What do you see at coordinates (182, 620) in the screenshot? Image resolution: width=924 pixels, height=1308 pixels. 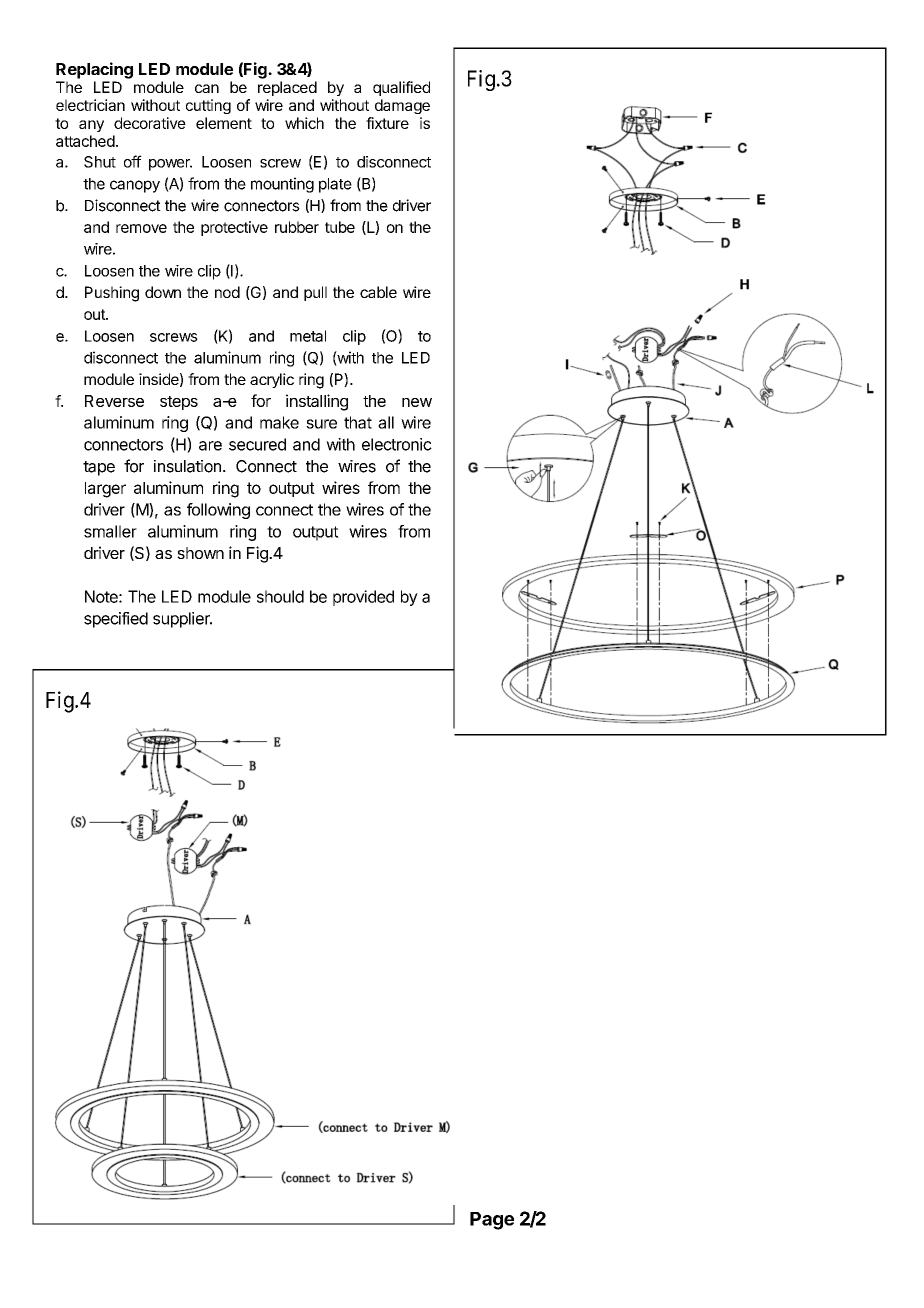 I see `supplier` at bounding box center [182, 620].
